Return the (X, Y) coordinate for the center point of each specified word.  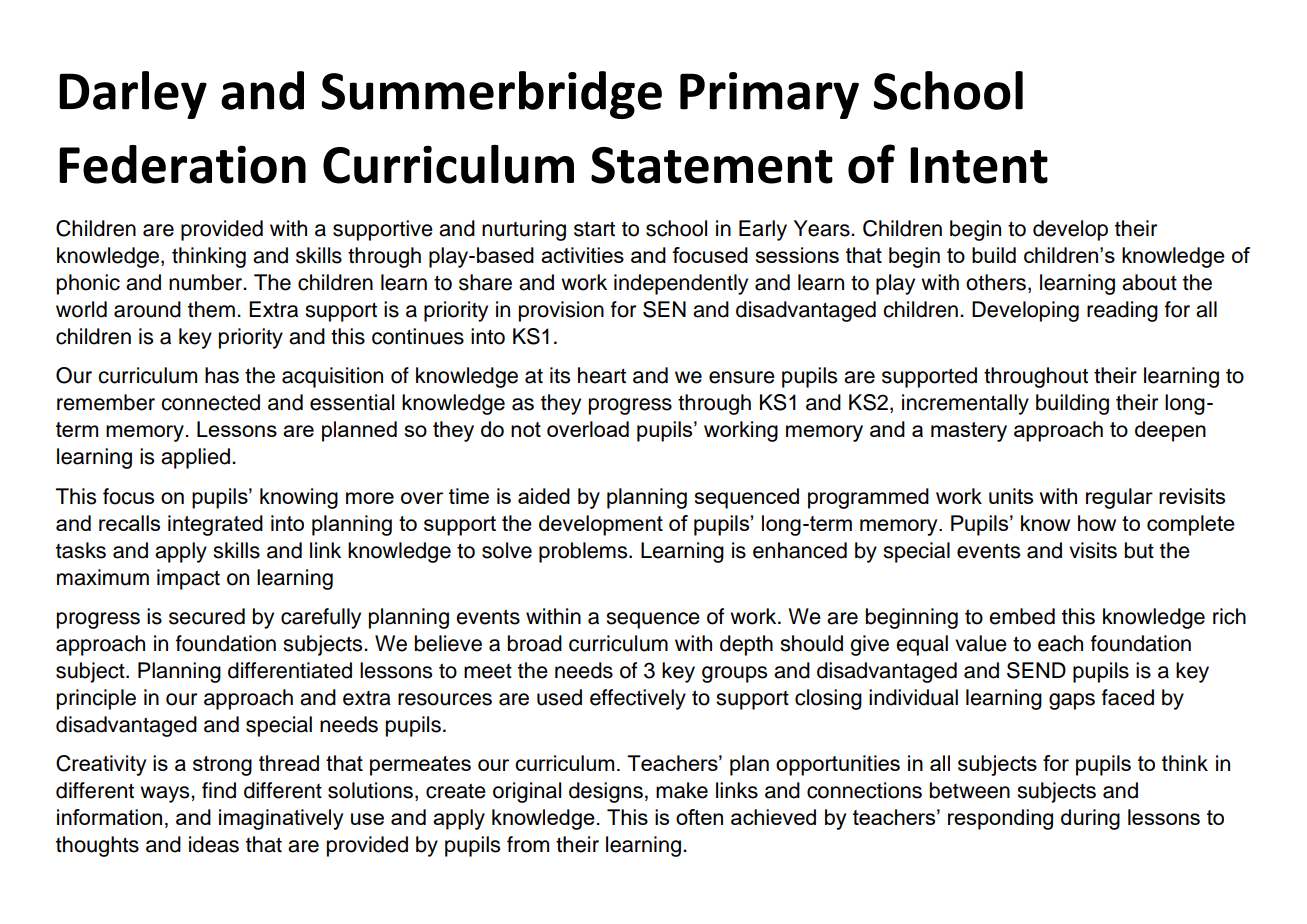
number (207, 282)
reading (1122, 311)
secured (207, 616)
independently (681, 284)
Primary (769, 95)
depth (746, 645)
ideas (214, 844)
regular (1119, 498)
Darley (133, 95)
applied (195, 458)
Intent (979, 165)
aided (544, 496)
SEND (1036, 670)
